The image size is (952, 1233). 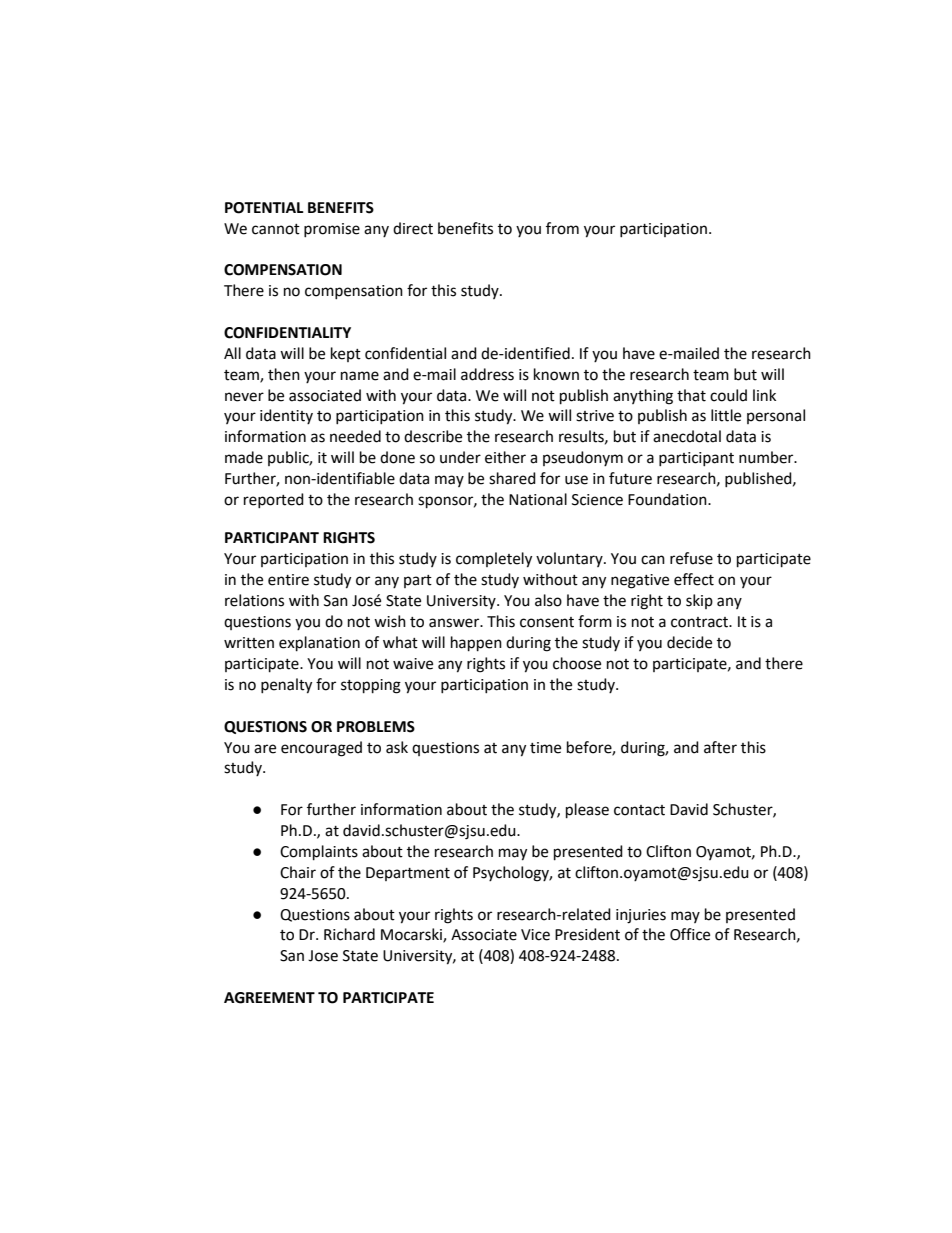 I want to click on reported, so click(x=274, y=500).
